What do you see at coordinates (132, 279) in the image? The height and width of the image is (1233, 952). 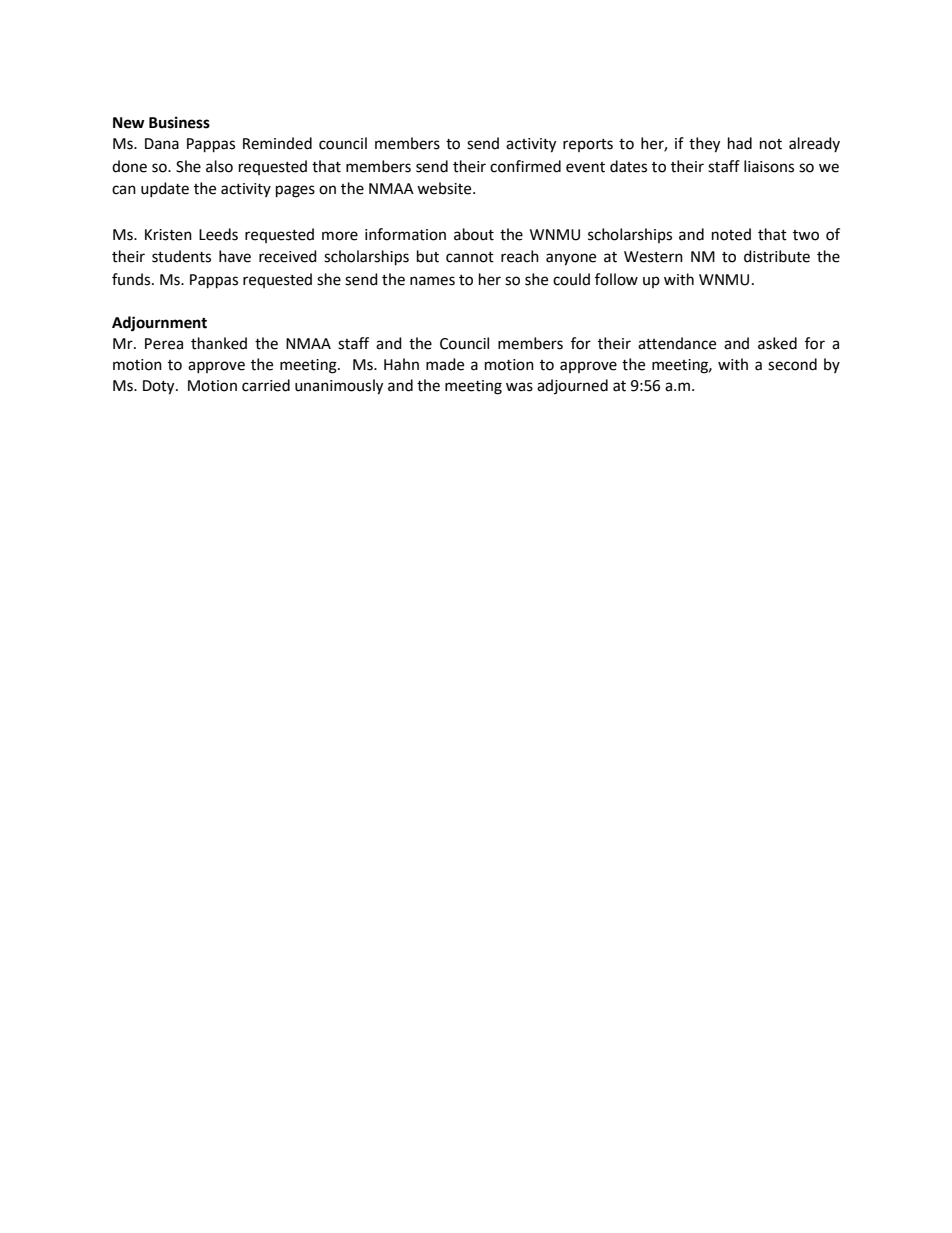 I see `funds` at bounding box center [132, 279].
